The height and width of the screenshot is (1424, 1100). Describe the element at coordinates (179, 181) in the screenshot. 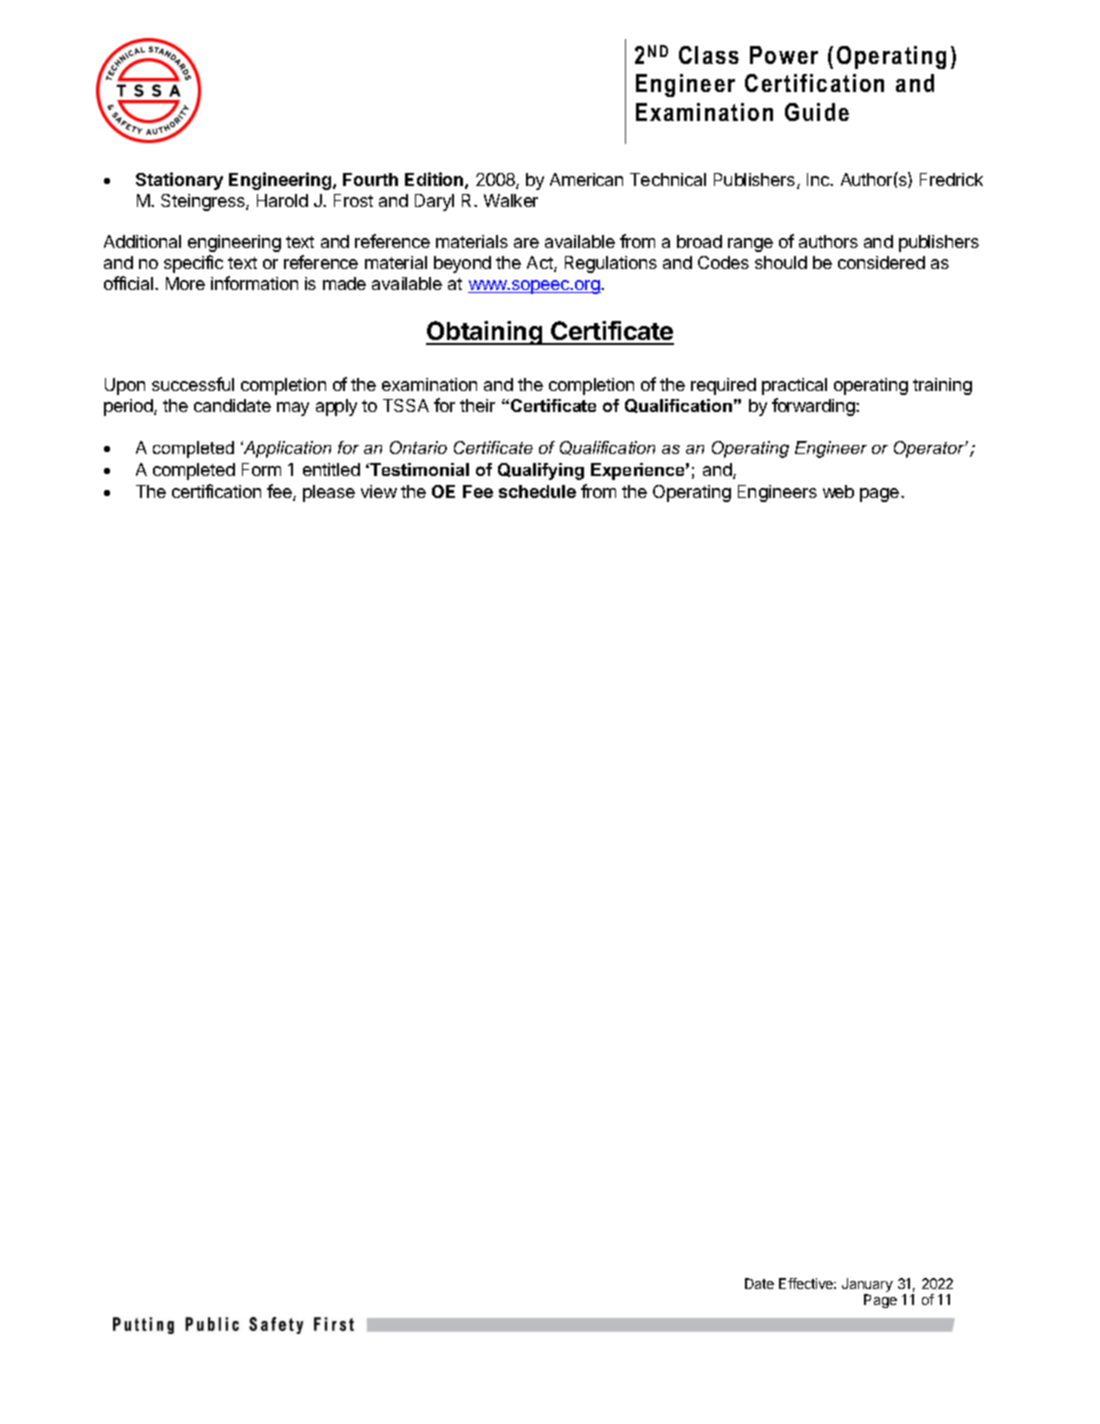

I see `Stationary` at that location.
